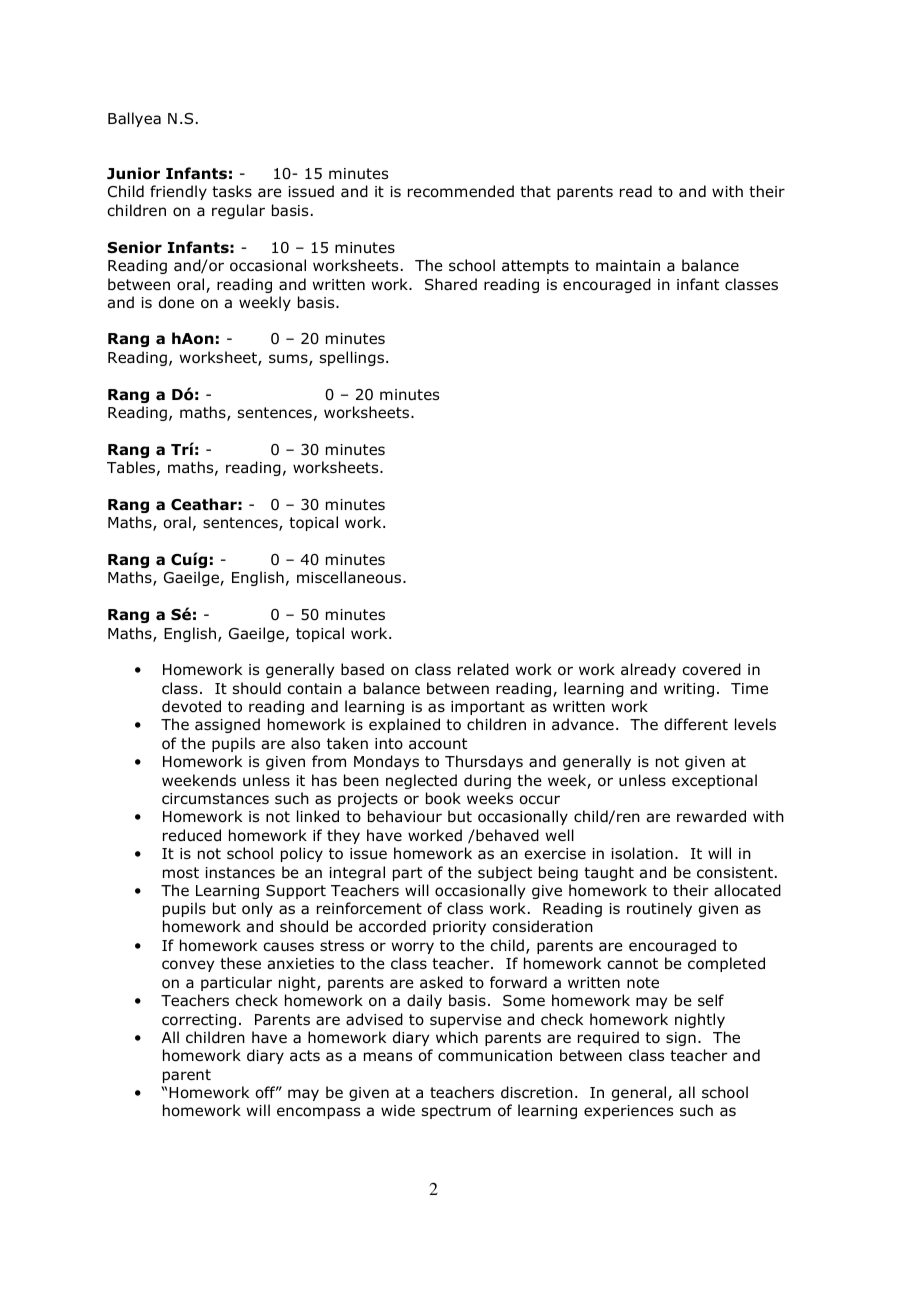 This document has width=924, height=1308. Describe the element at coordinates (535, 267) in the document. I see `attempts` at that location.
